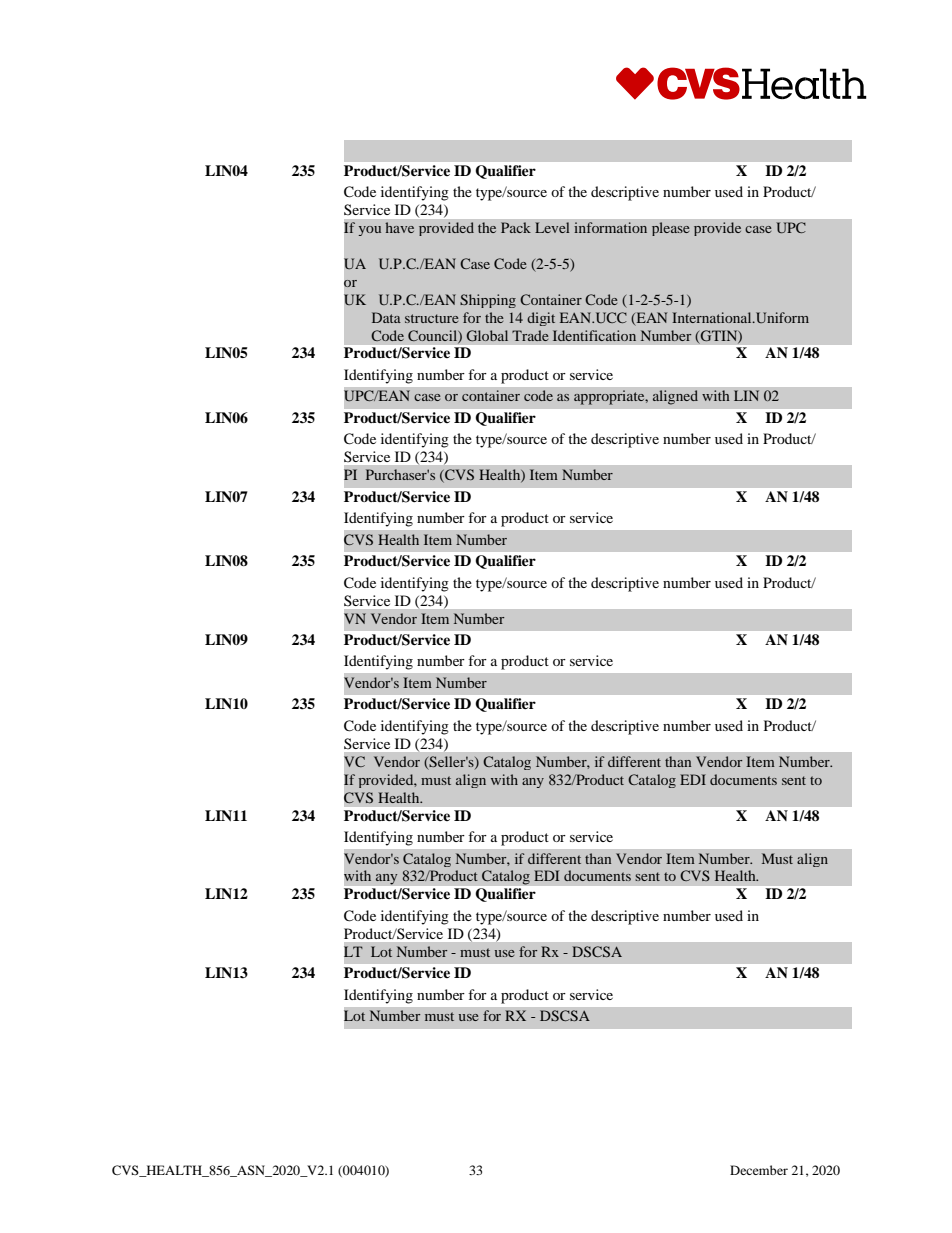 This screenshot has width=952, height=1233. Describe the element at coordinates (487, 335) in the screenshot. I see `Global` at that location.
